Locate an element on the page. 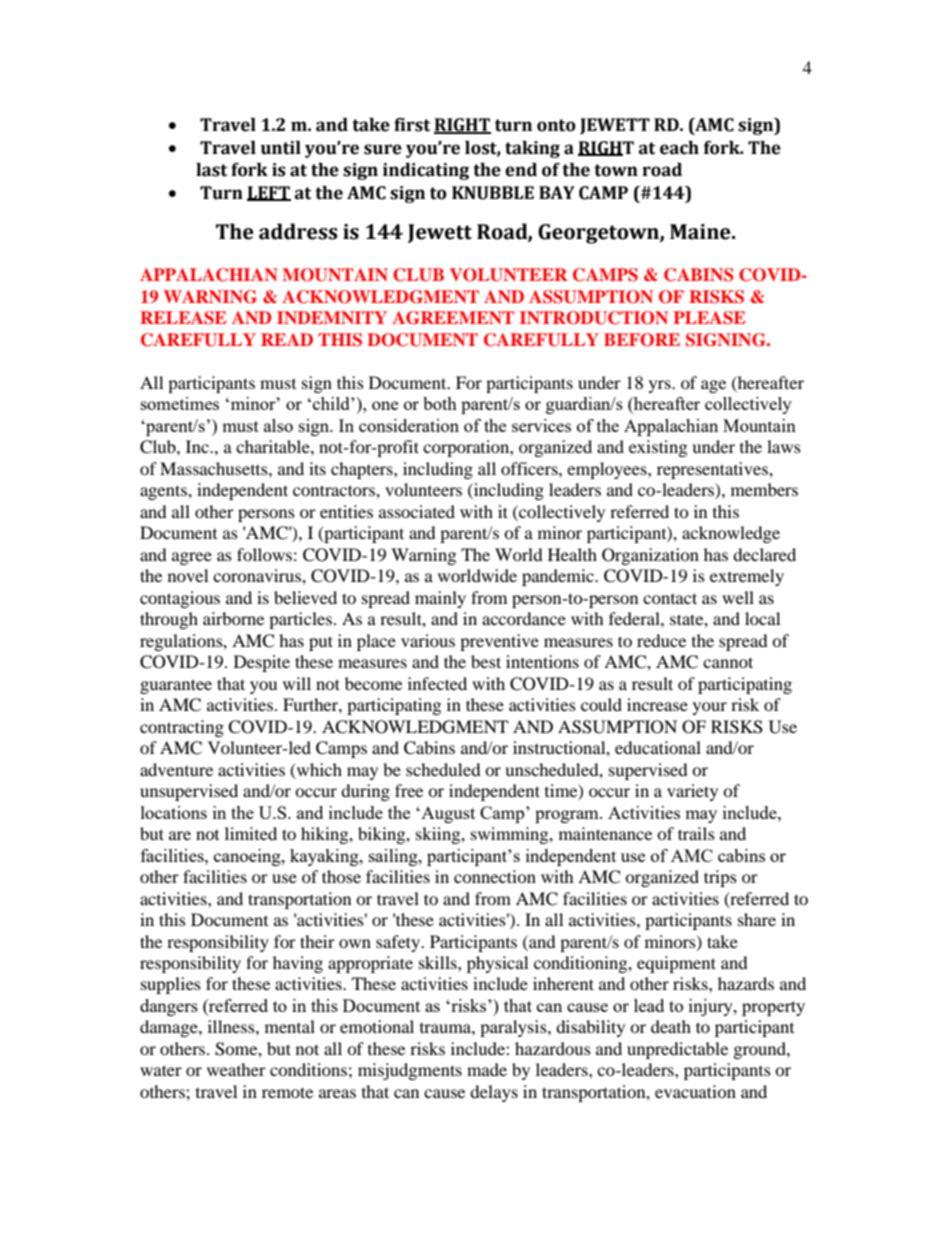 This image has height=1233, width=952. well is located at coordinates (738, 597).
